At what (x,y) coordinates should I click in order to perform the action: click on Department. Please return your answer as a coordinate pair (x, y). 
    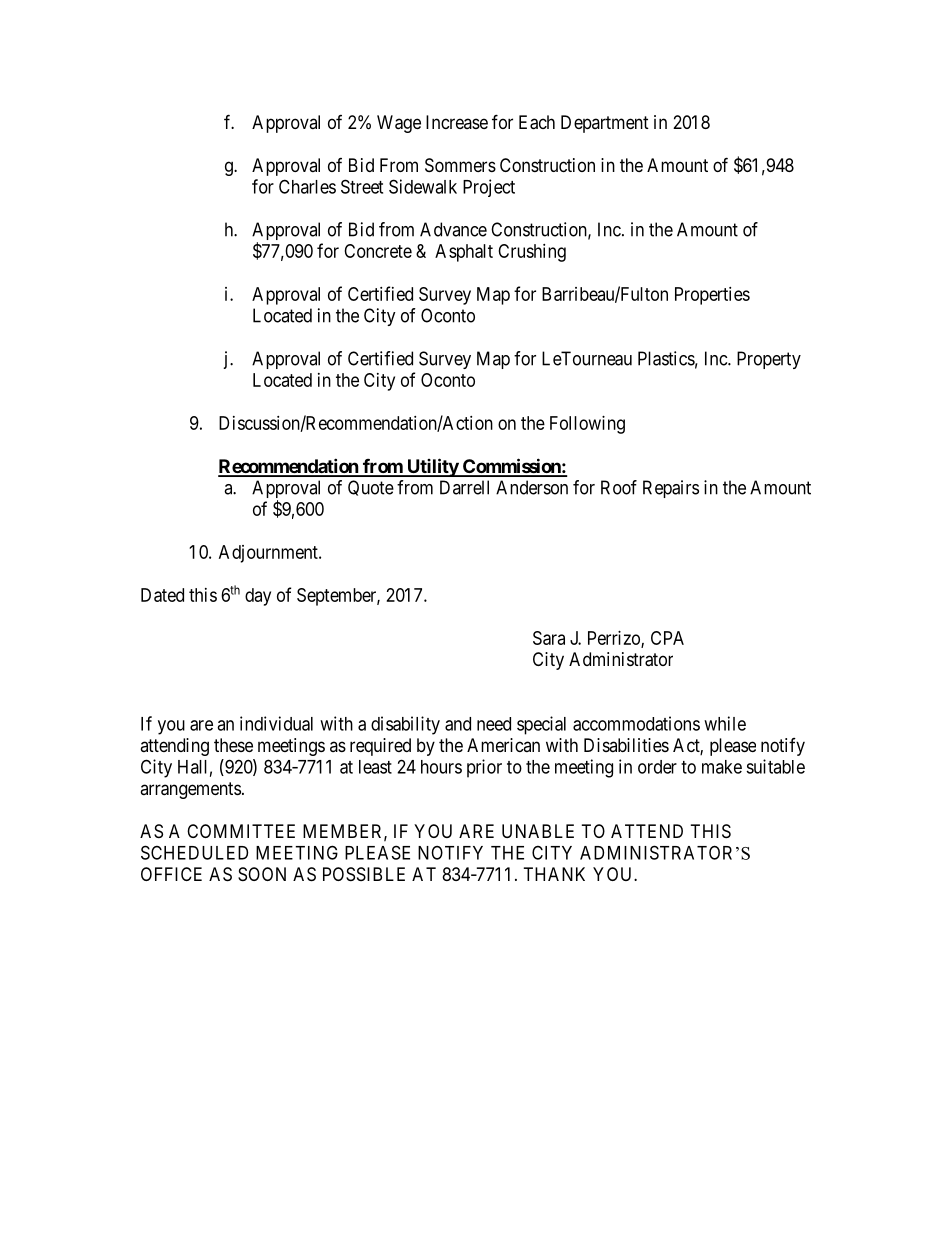
    Looking at the image, I should click on (605, 124).
